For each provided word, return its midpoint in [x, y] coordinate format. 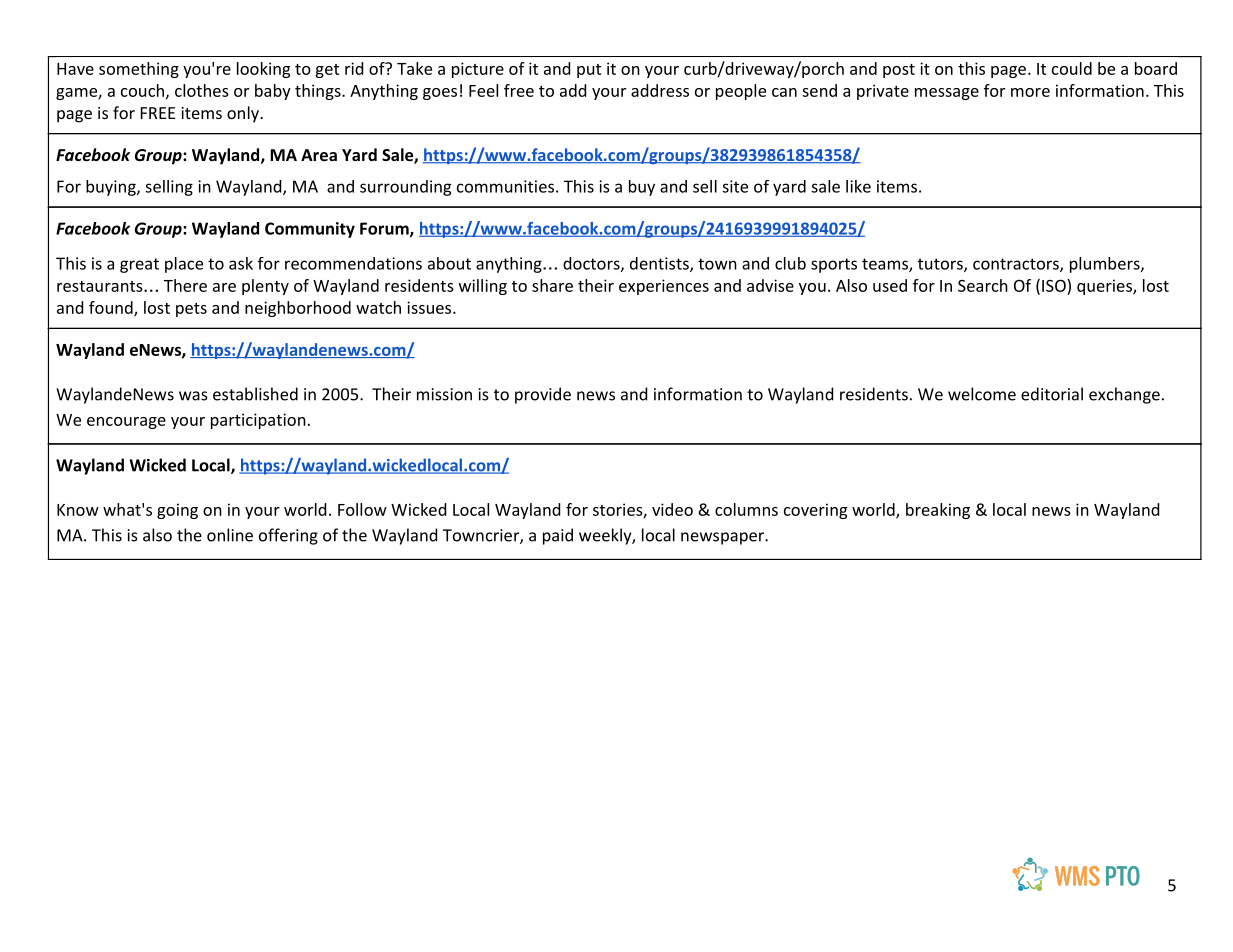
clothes [202, 90]
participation [258, 421]
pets [191, 310]
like [858, 186]
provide [543, 395]
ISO [1055, 285]
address [660, 90]
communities [505, 186]
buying [112, 188]
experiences [664, 287]
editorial [1052, 394]
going [177, 511]
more [1030, 92]
